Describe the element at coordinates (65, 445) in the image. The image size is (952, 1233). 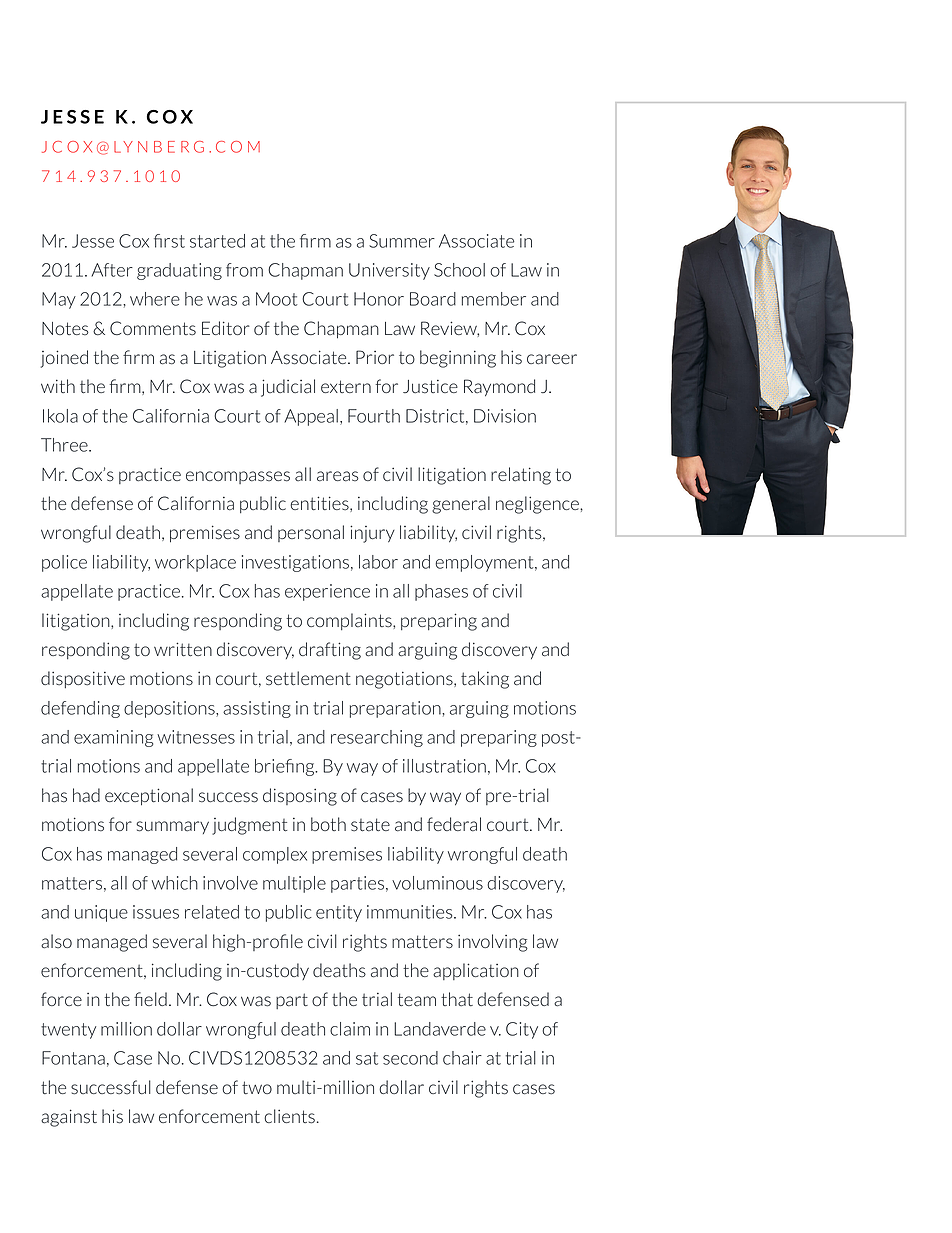
I see `Three` at that location.
